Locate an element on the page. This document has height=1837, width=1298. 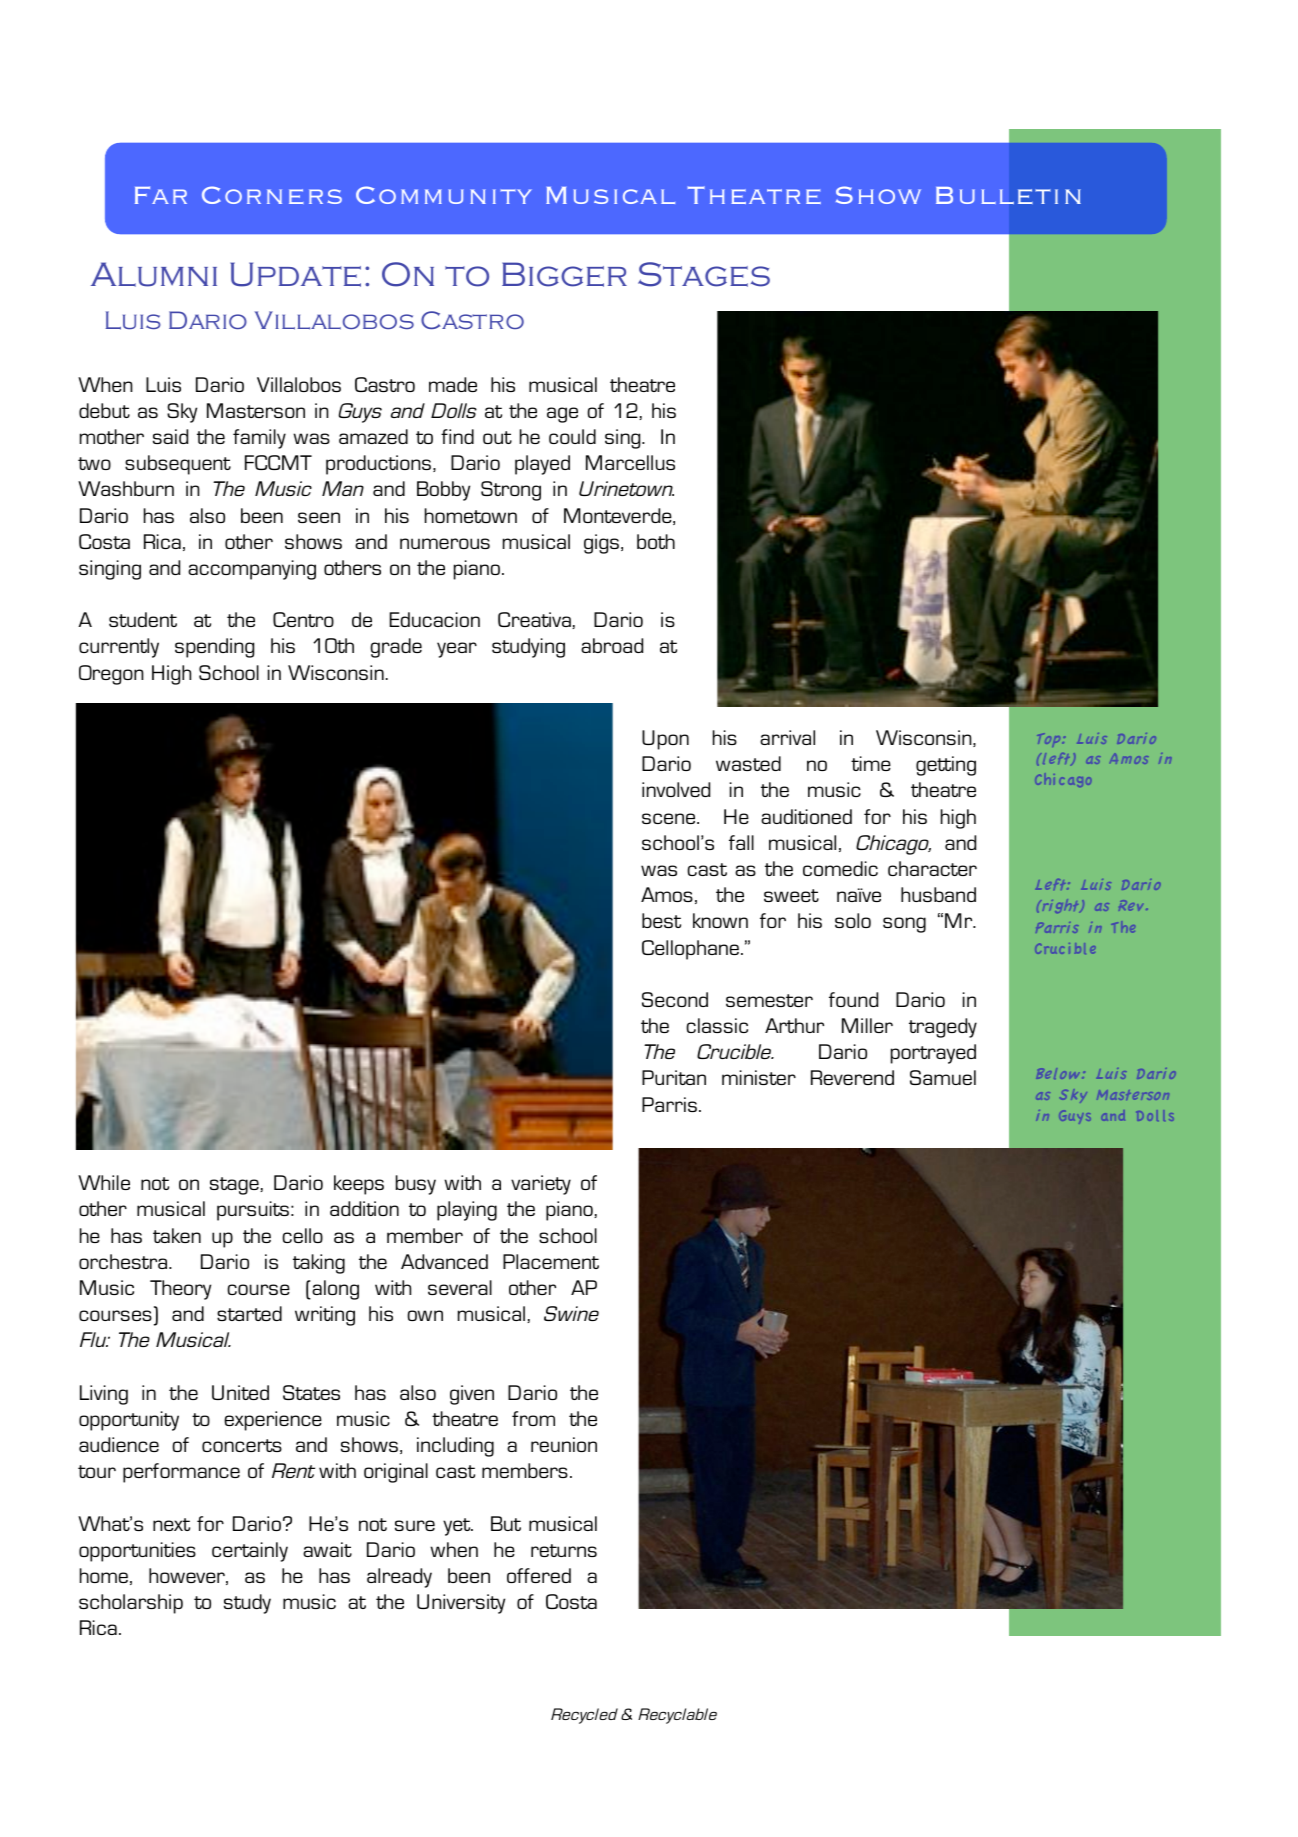
Samuel is located at coordinates (943, 1077).
